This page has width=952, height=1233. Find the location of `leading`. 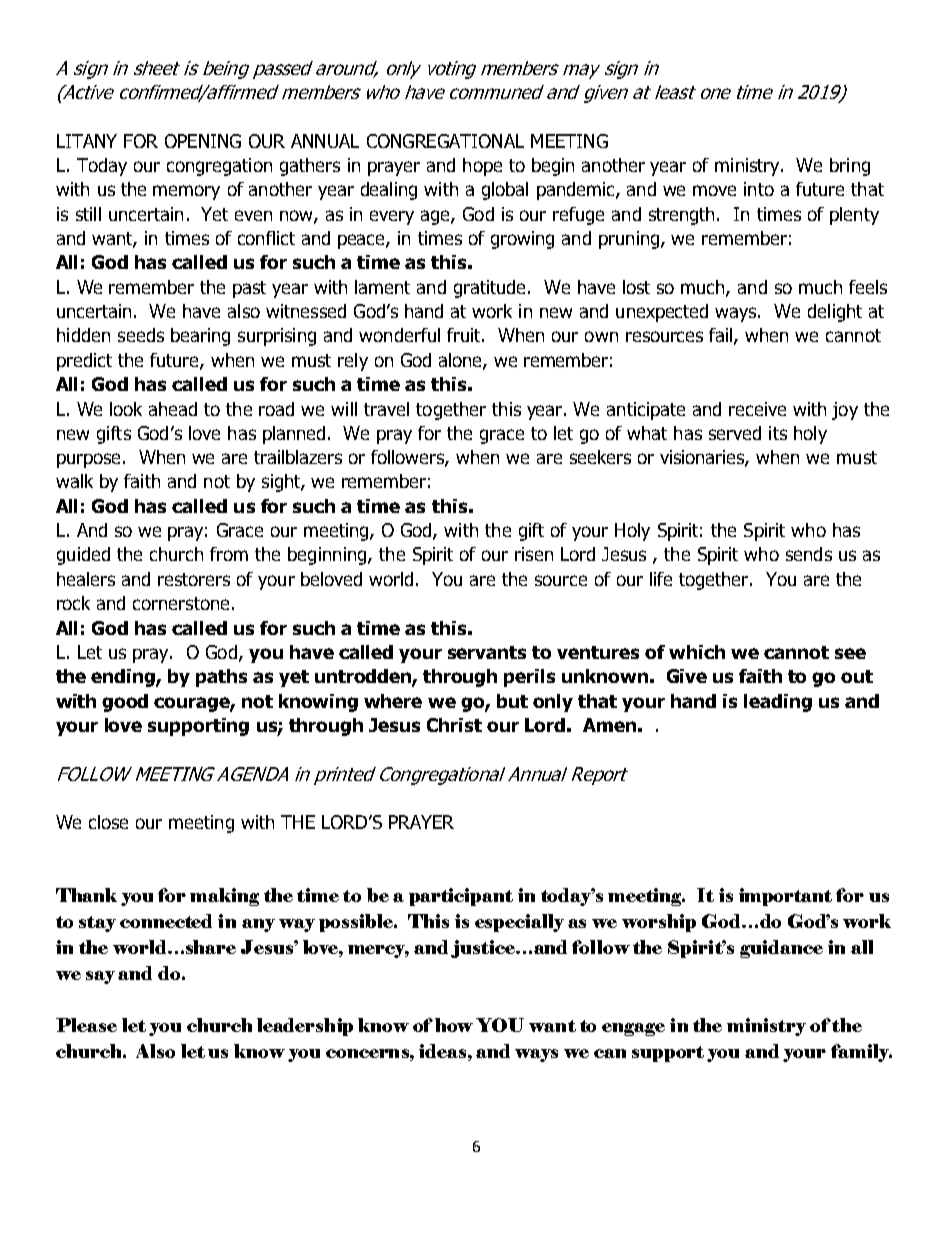

leading is located at coordinates (778, 703).
